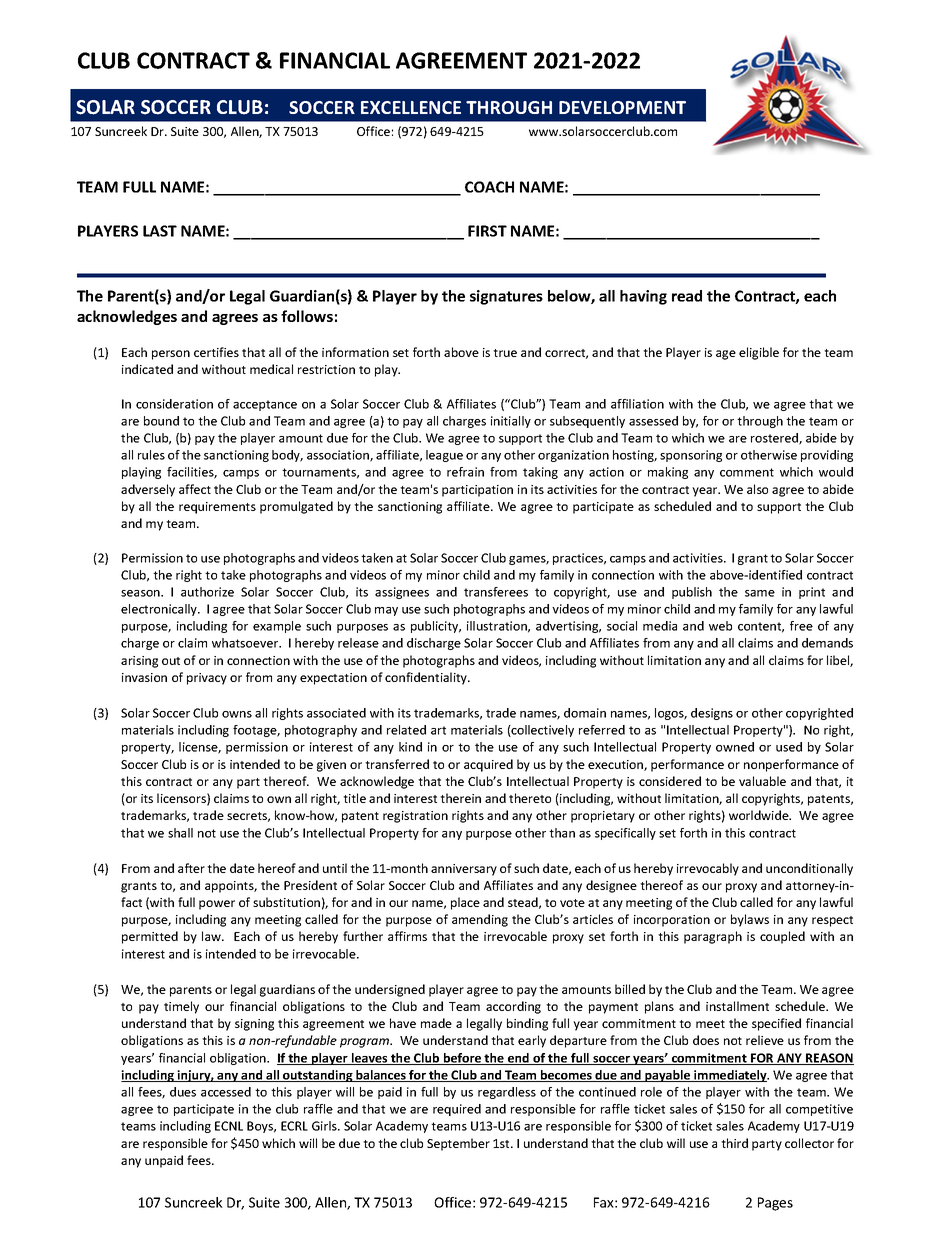 This screenshot has height=1233, width=952. What do you see at coordinates (489, 187) in the screenshot?
I see `COACH` at bounding box center [489, 187].
